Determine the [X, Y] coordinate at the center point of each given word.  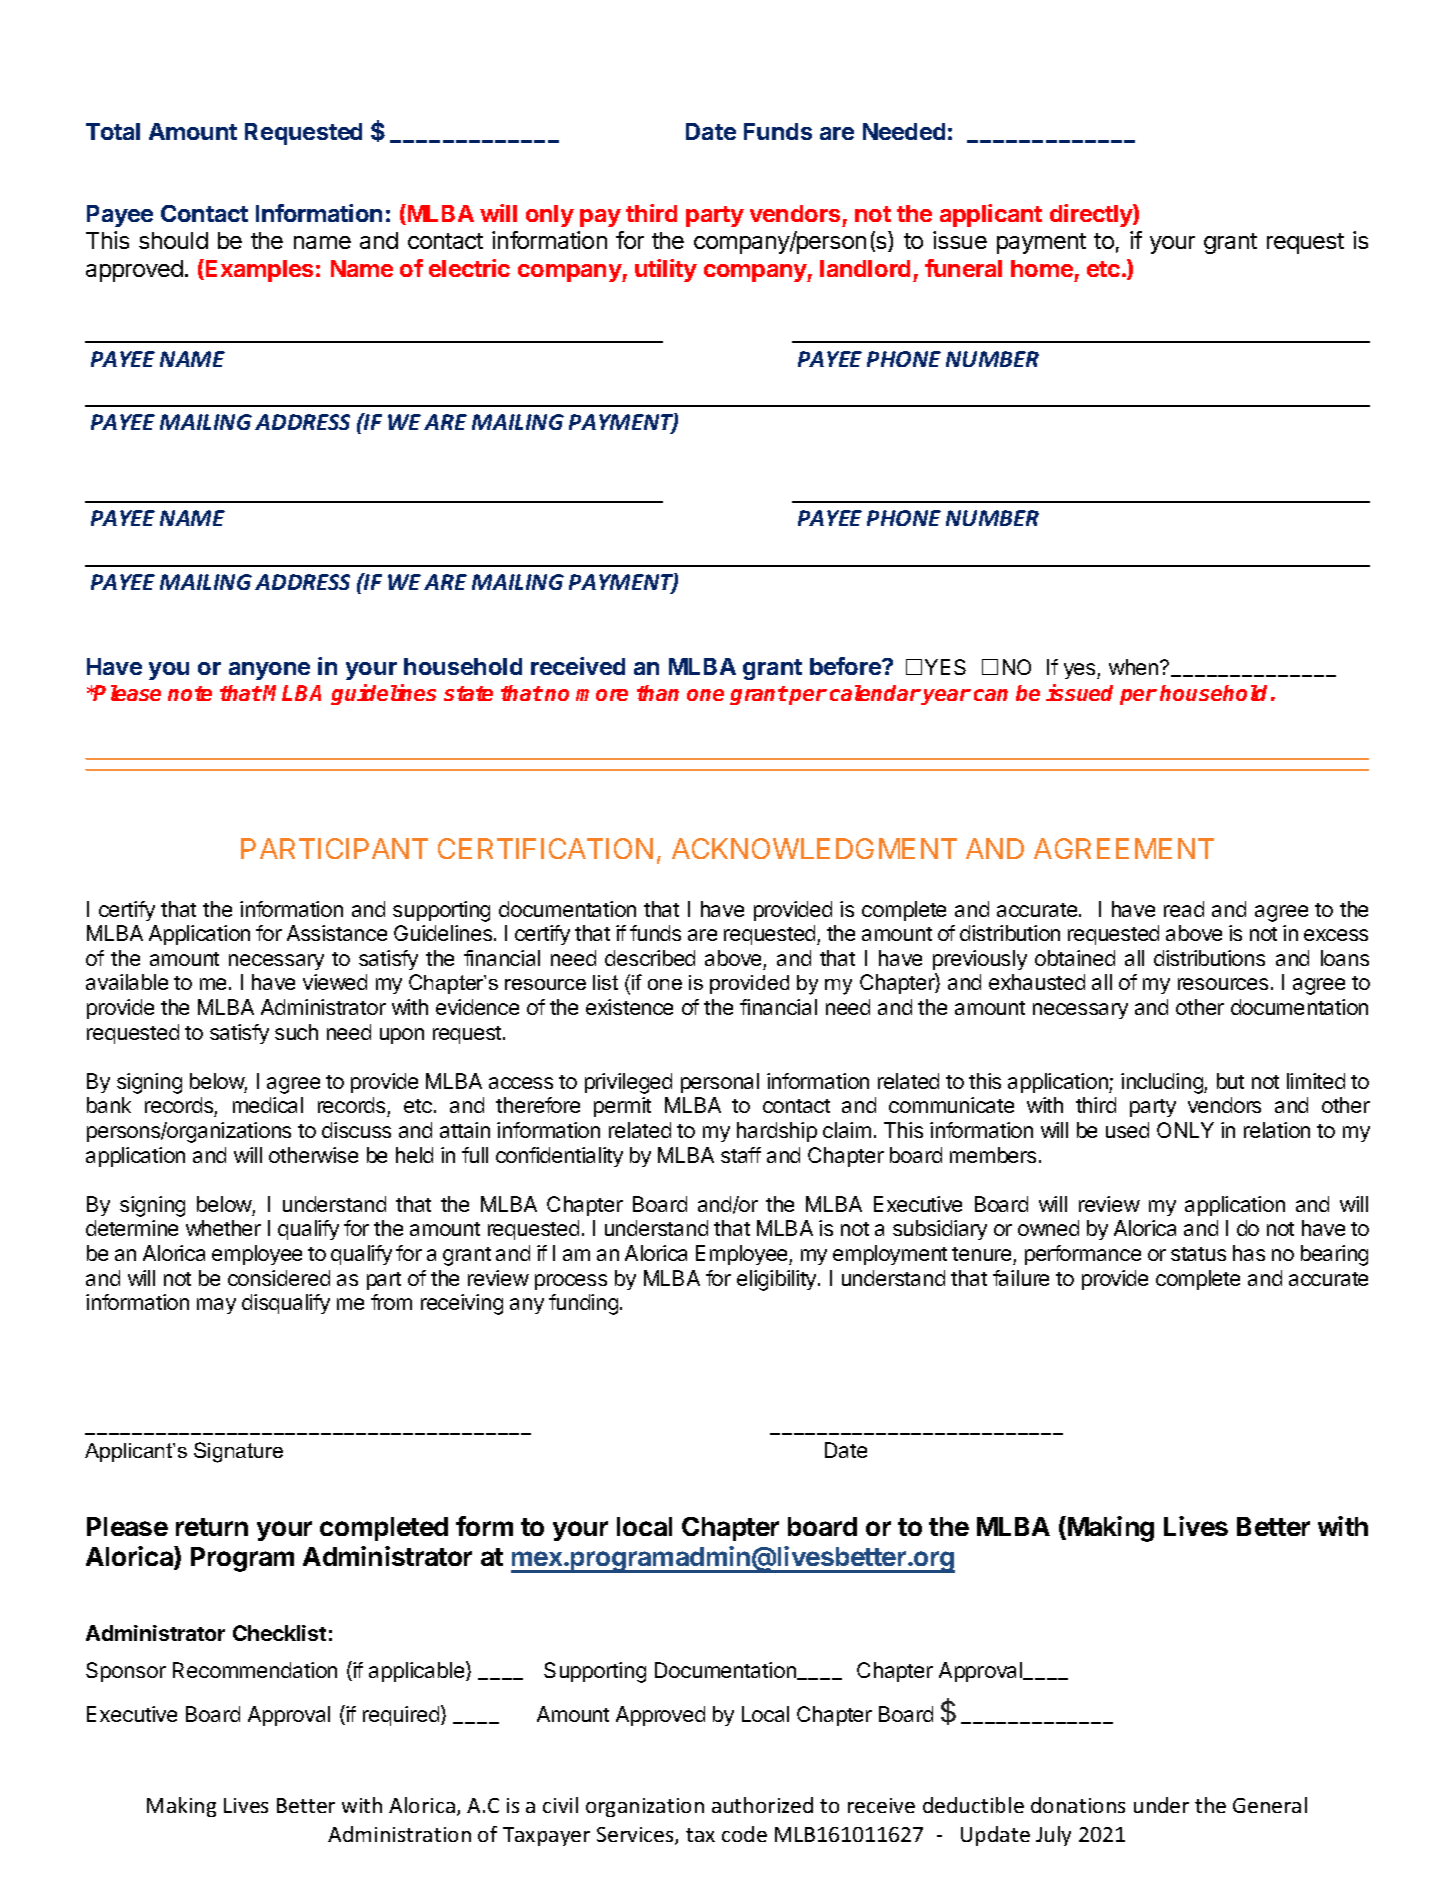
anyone [269, 671]
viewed [335, 982]
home [1042, 268]
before [846, 666]
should [173, 240]
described [650, 958]
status [1198, 1254]
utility [666, 270]
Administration [399, 1834]
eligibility [778, 1280]
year [946, 697]
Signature [238, 1452]
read [1184, 909]
